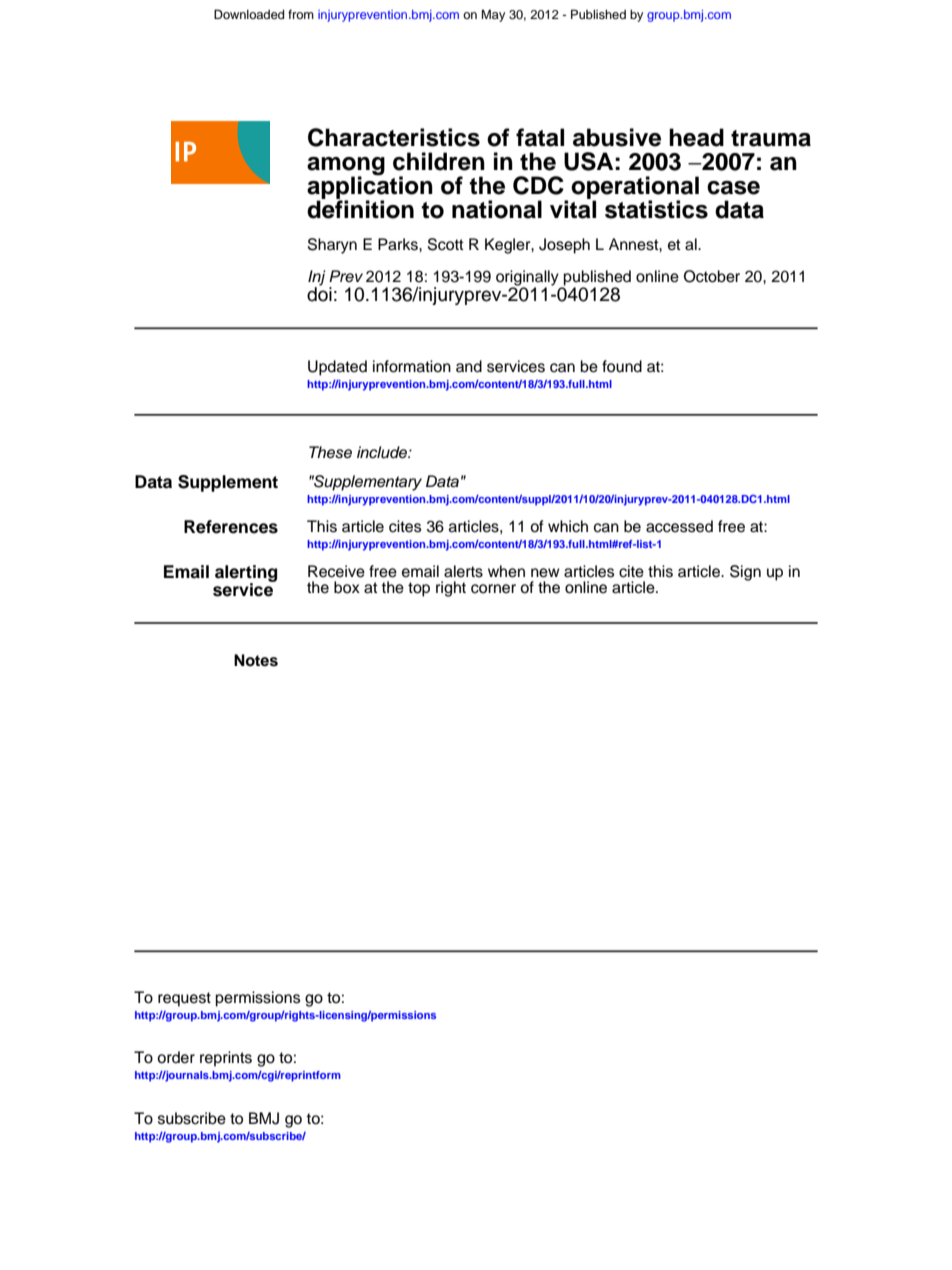 The width and height of the page is (952, 1270). I want to click on head, so click(696, 137).
